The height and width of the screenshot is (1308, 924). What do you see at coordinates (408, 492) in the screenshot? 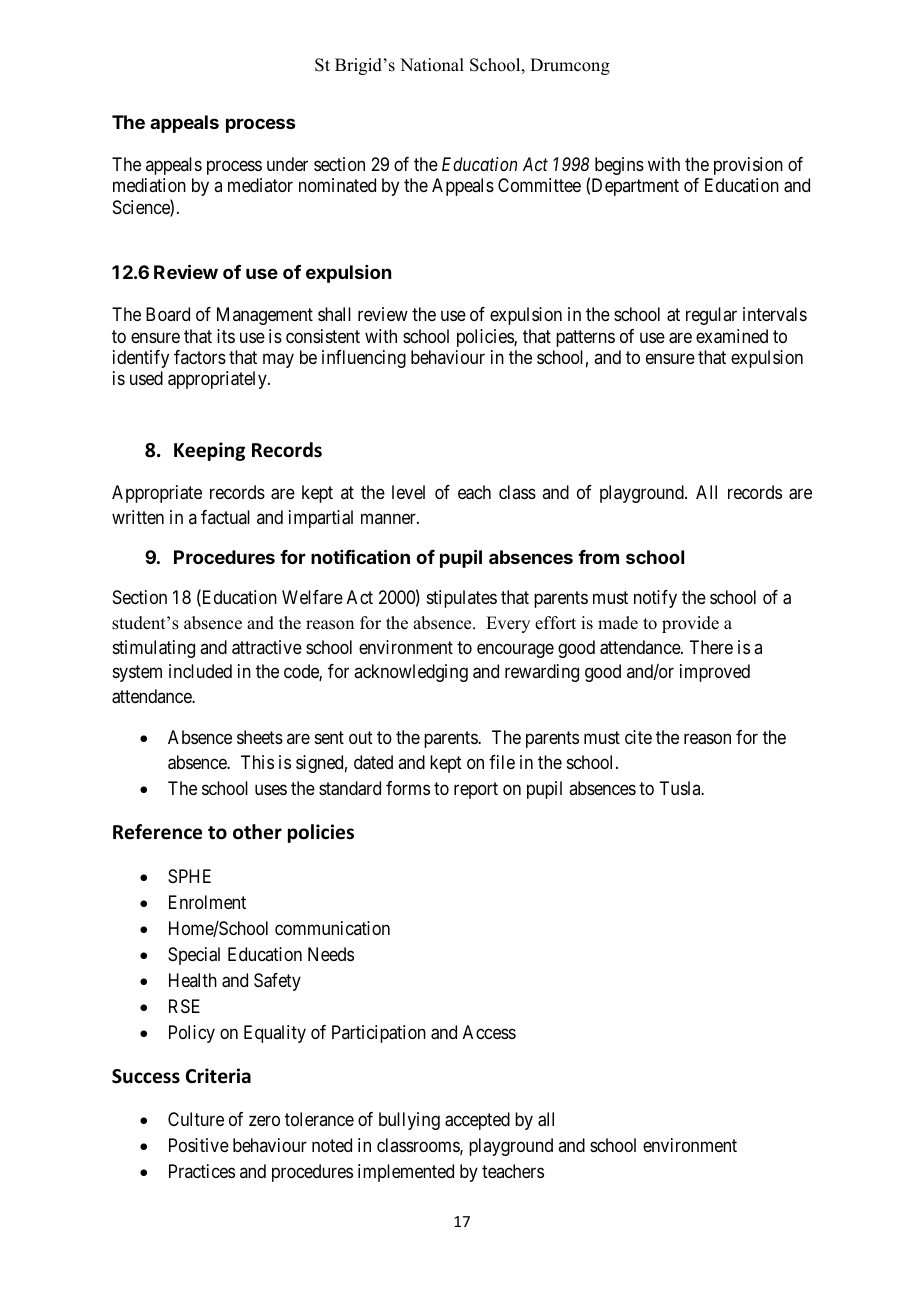
I see `level` at bounding box center [408, 492].
